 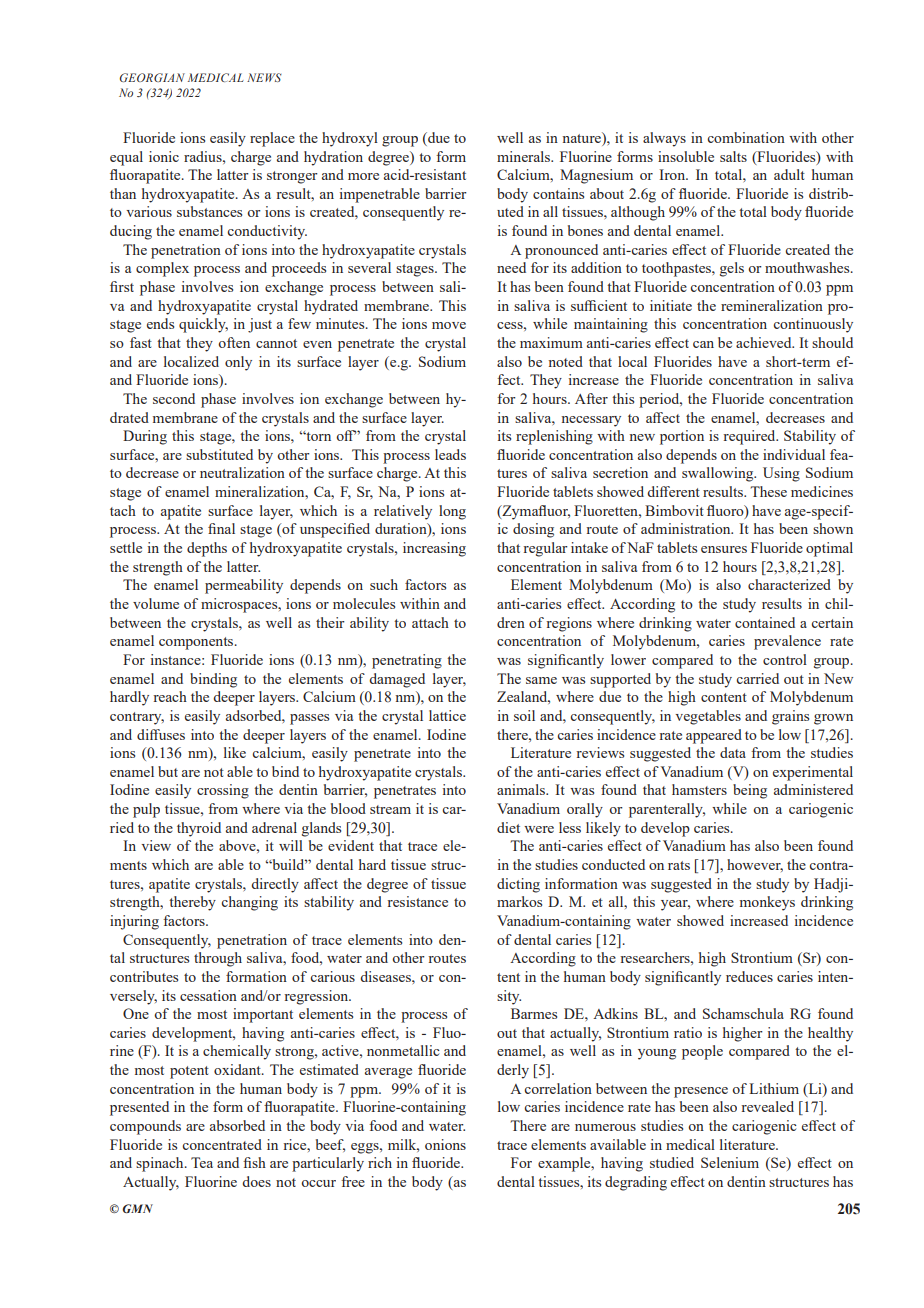 What do you see at coordinates (765, 622) in the image?
I see `contained` at bounding box center [765, 622].
